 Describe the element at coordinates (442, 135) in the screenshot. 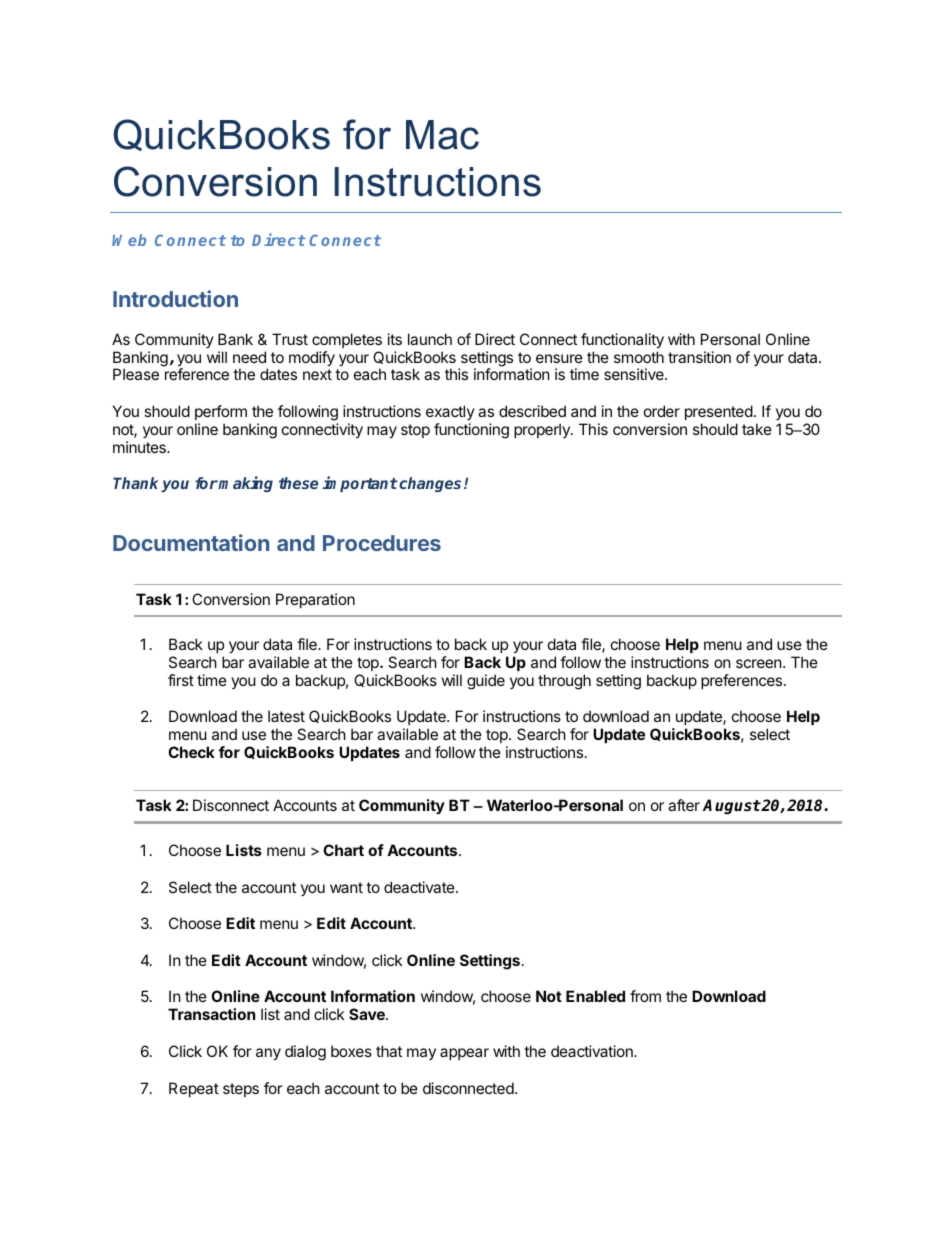

I see `Mac` at that location.
